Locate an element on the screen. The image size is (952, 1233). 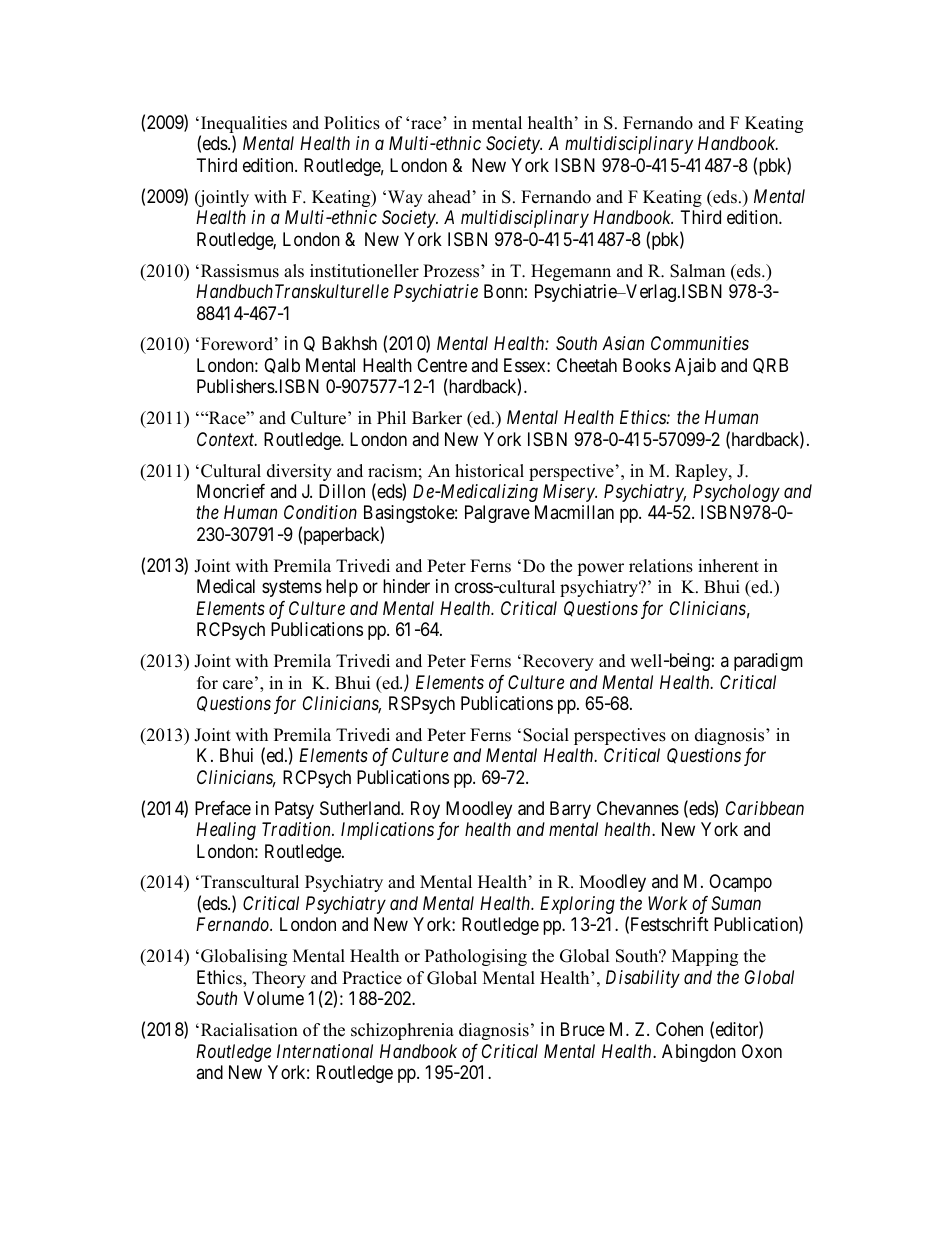
Bruce is located at coordinates (583, 1029).
